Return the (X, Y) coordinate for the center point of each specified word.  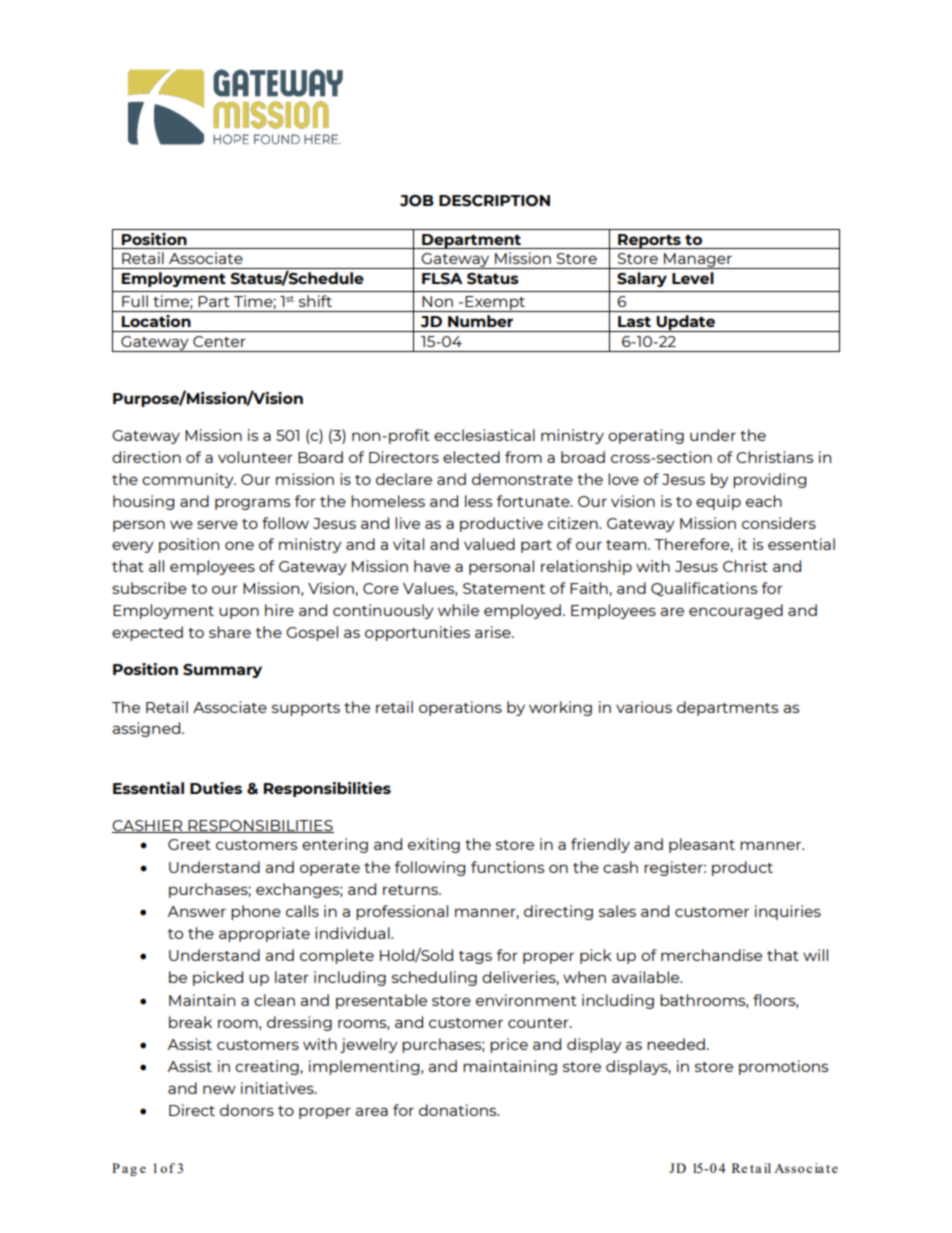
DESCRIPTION (494, 201)
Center (219, 341)
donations (459, 1110)
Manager (698, 261)
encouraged (736, 611)
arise (494, 632)
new (219, 1089)
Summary (222, 671)
